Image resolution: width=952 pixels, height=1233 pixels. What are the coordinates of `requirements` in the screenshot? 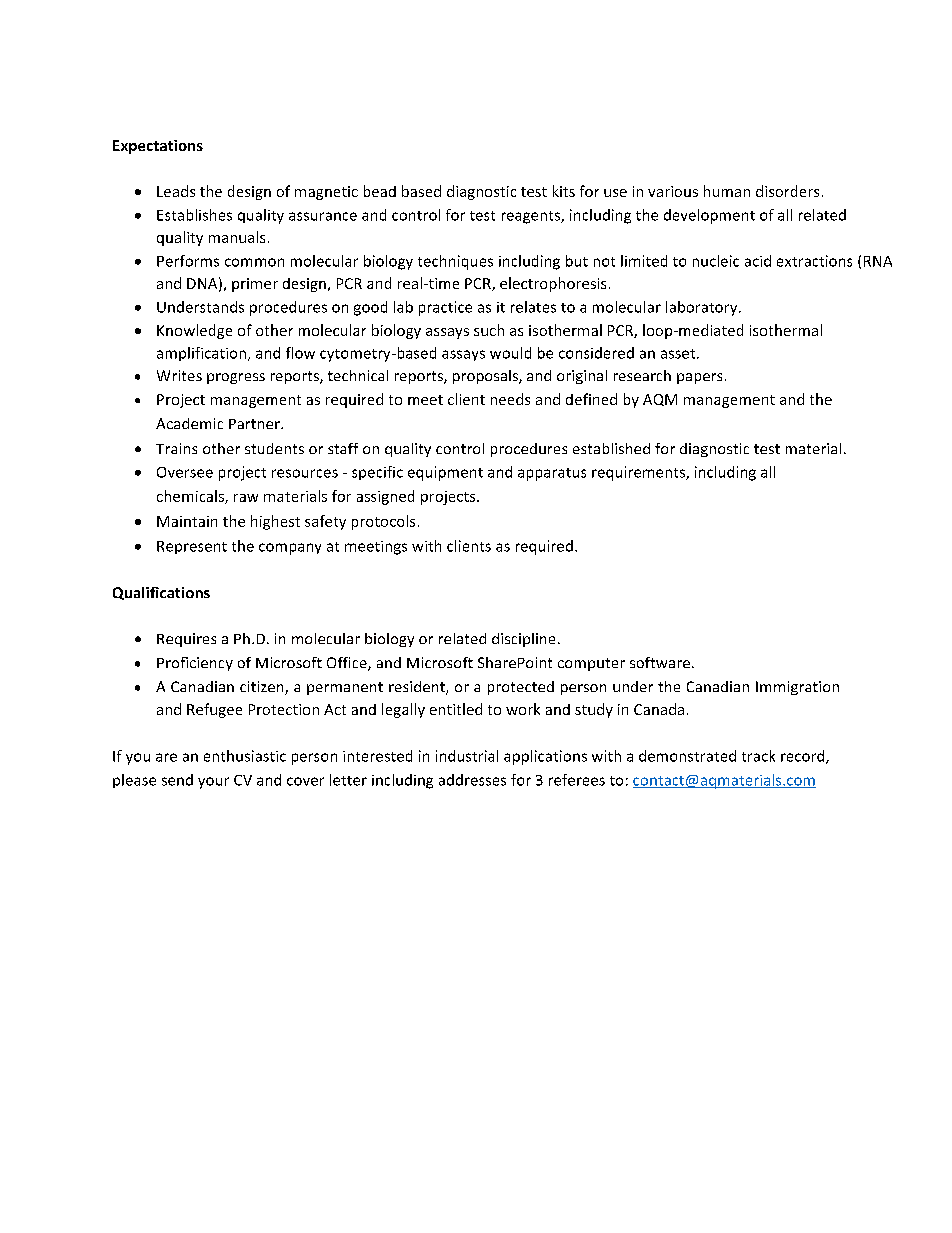 It's located at (639, 473).
